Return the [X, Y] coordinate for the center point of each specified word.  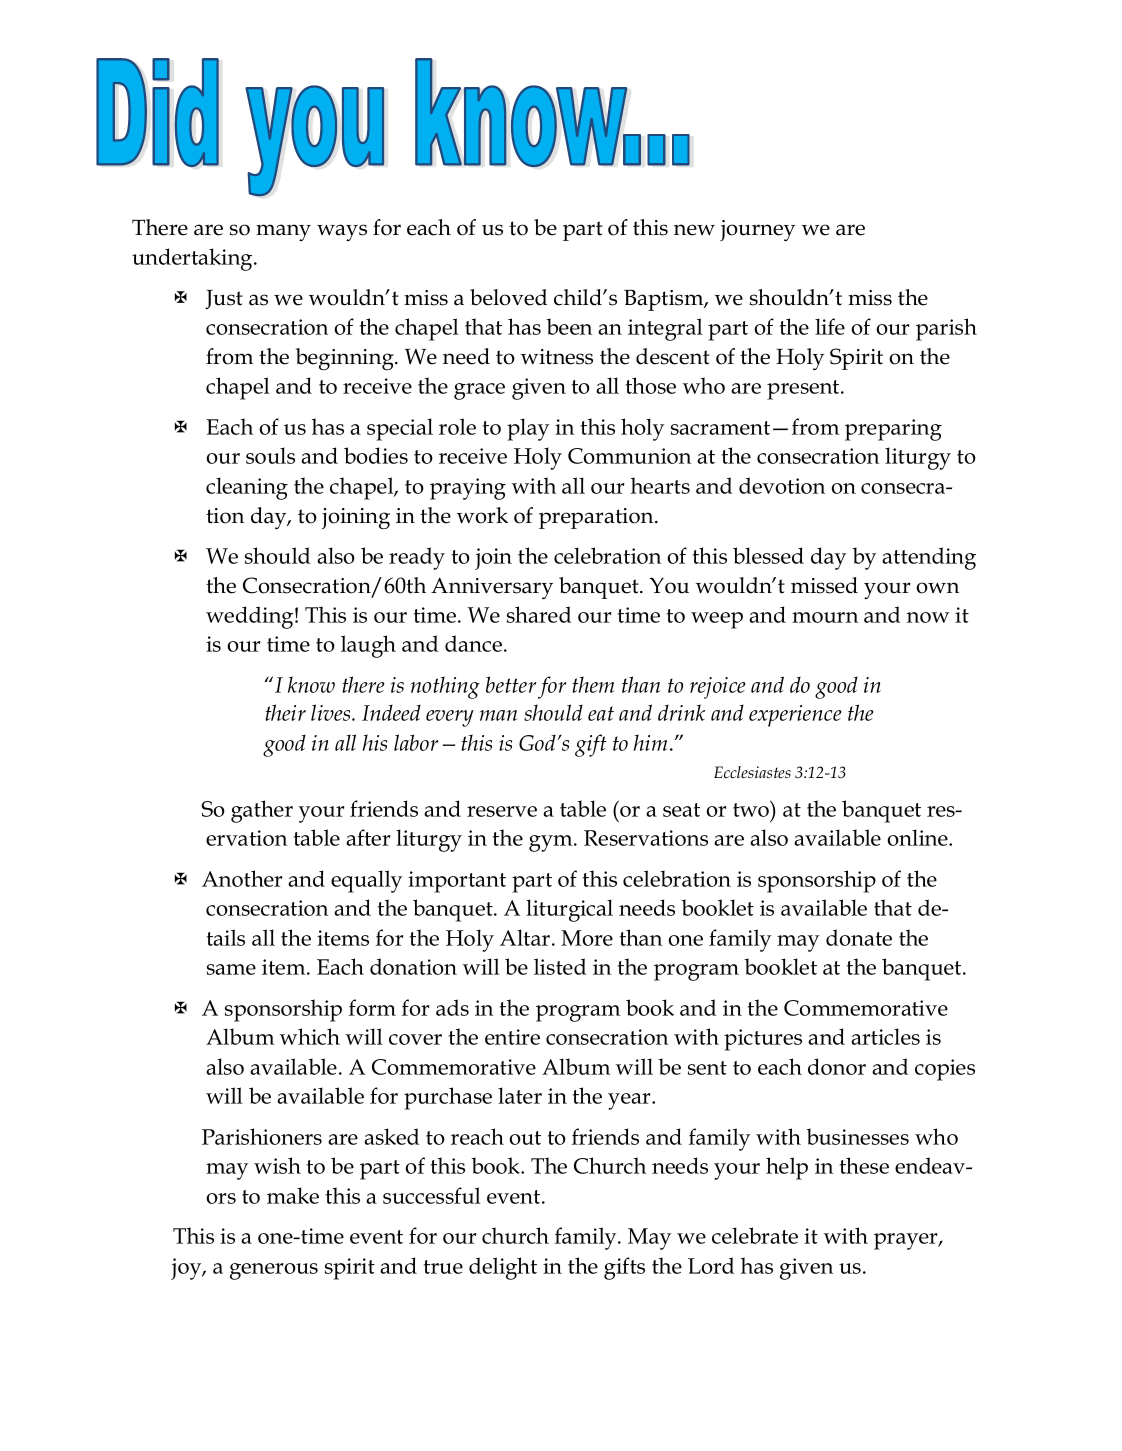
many [283, 232]
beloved [508, 297]
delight [503, 1268]
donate [859, 937]
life [830, 326]
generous [274, 1271]
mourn [825, 617]
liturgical [569, 910]
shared [539, 614]
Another [242, 878]
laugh [368, 646]
